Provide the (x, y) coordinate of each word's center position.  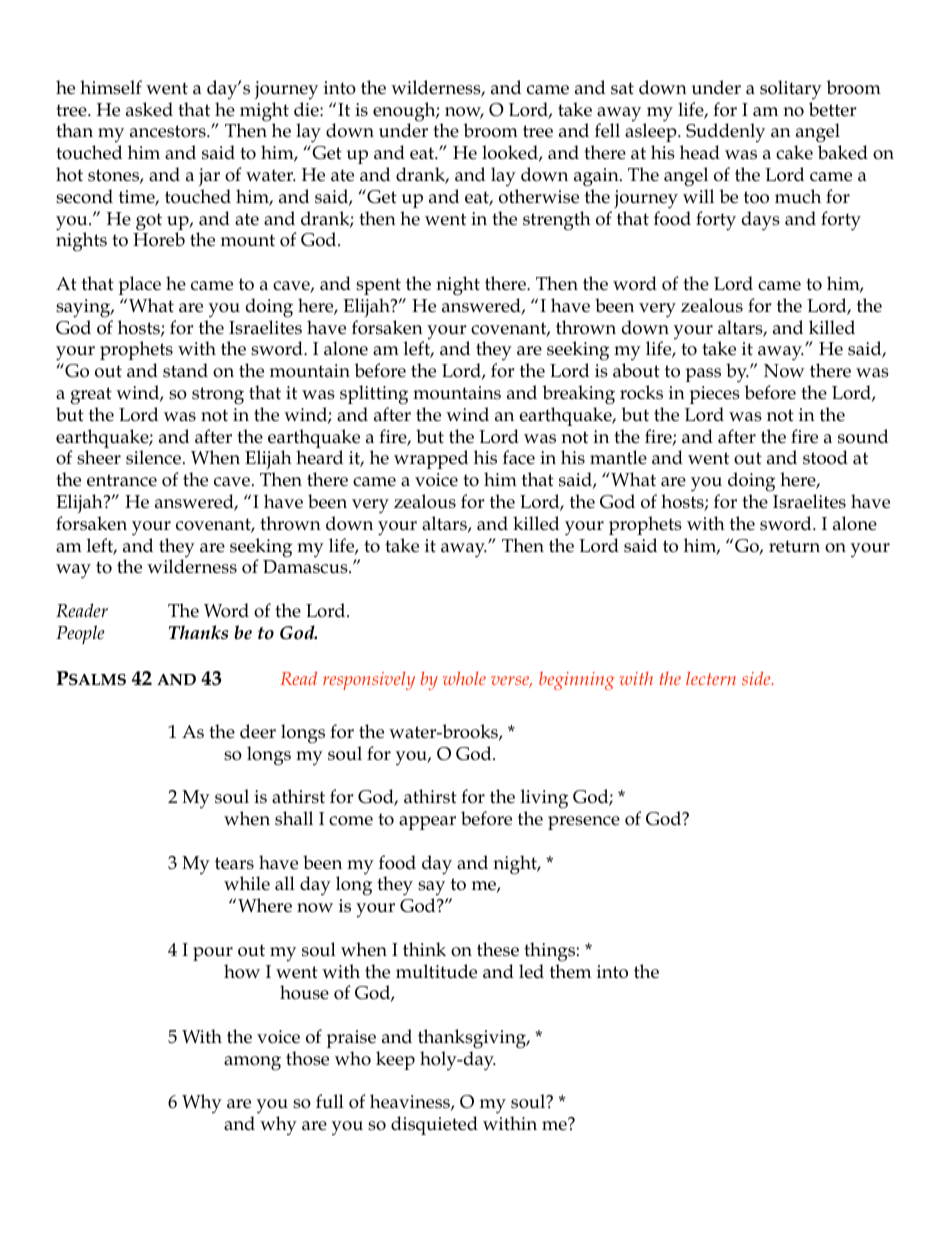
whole (464, 678)
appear (427, 823)
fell (607, 130)
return (794, 546)
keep (395, 1060)
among (252, 1063)
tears (234, 863)
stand (185, 370)
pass (703, 375)
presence (584, 823)
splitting (374, 395)
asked (149, 109)
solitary (791, 90)
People (80, 634)
